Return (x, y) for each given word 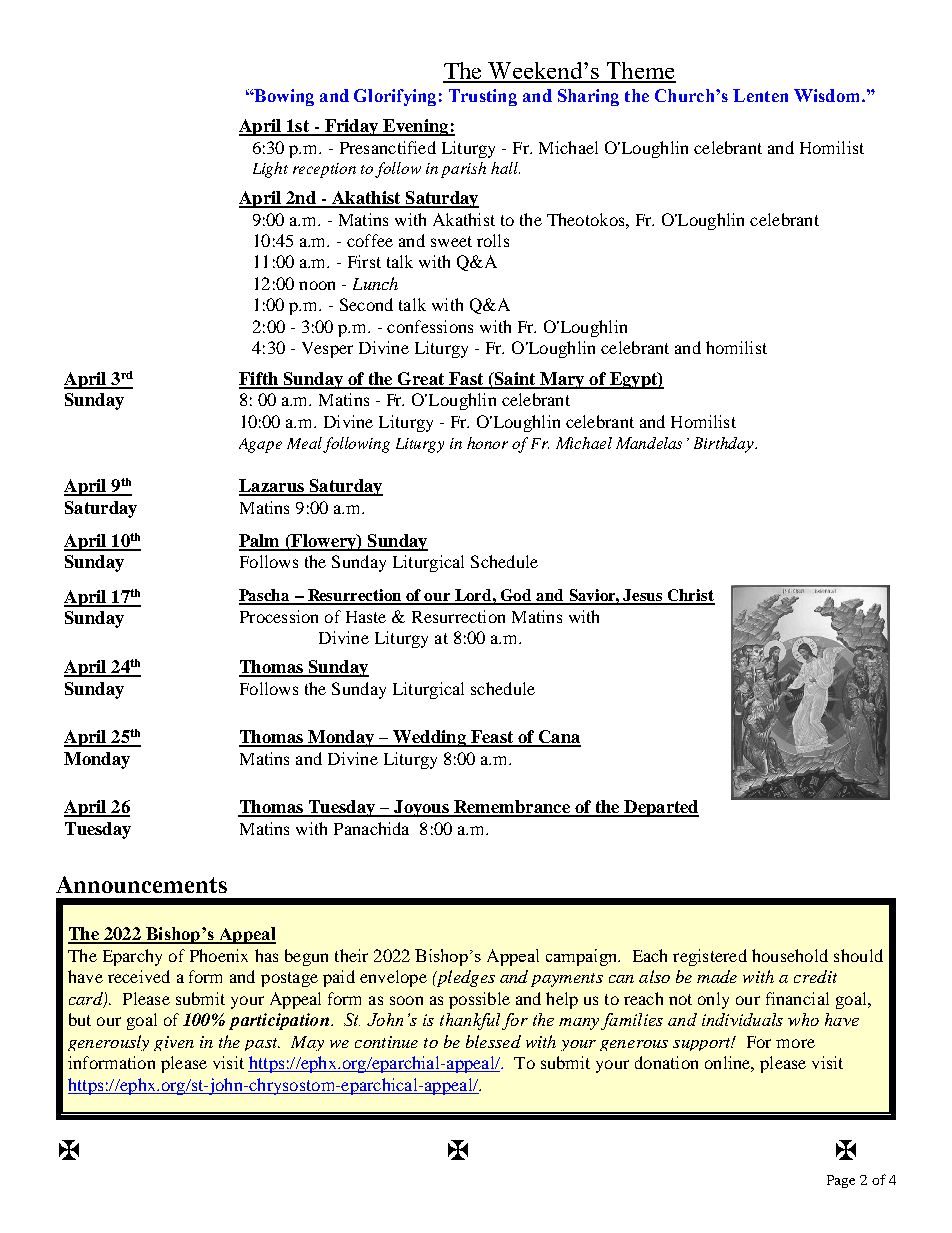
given (174, 1043)
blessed (493, 1041)
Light (270, 170)
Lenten (760, 95)
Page (841, 1181)
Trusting (483, 97)
